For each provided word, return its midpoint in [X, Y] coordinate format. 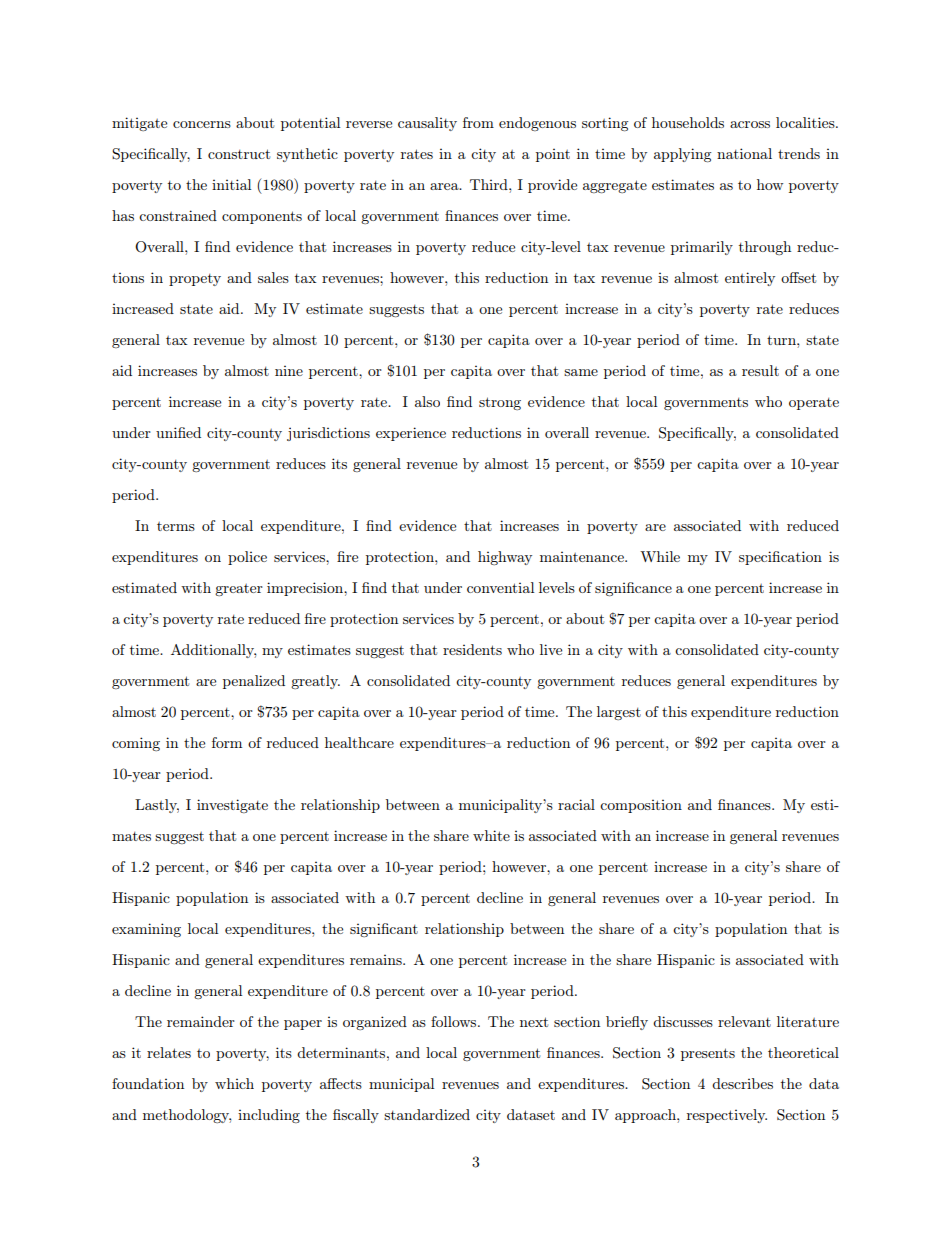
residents [472, 649]
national [744, 153]
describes [742, 1083]
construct [239, 154]
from [478, 122]
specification [780, 558]
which [234, 1083]
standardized [427, 1114]
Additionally [213, 651]
